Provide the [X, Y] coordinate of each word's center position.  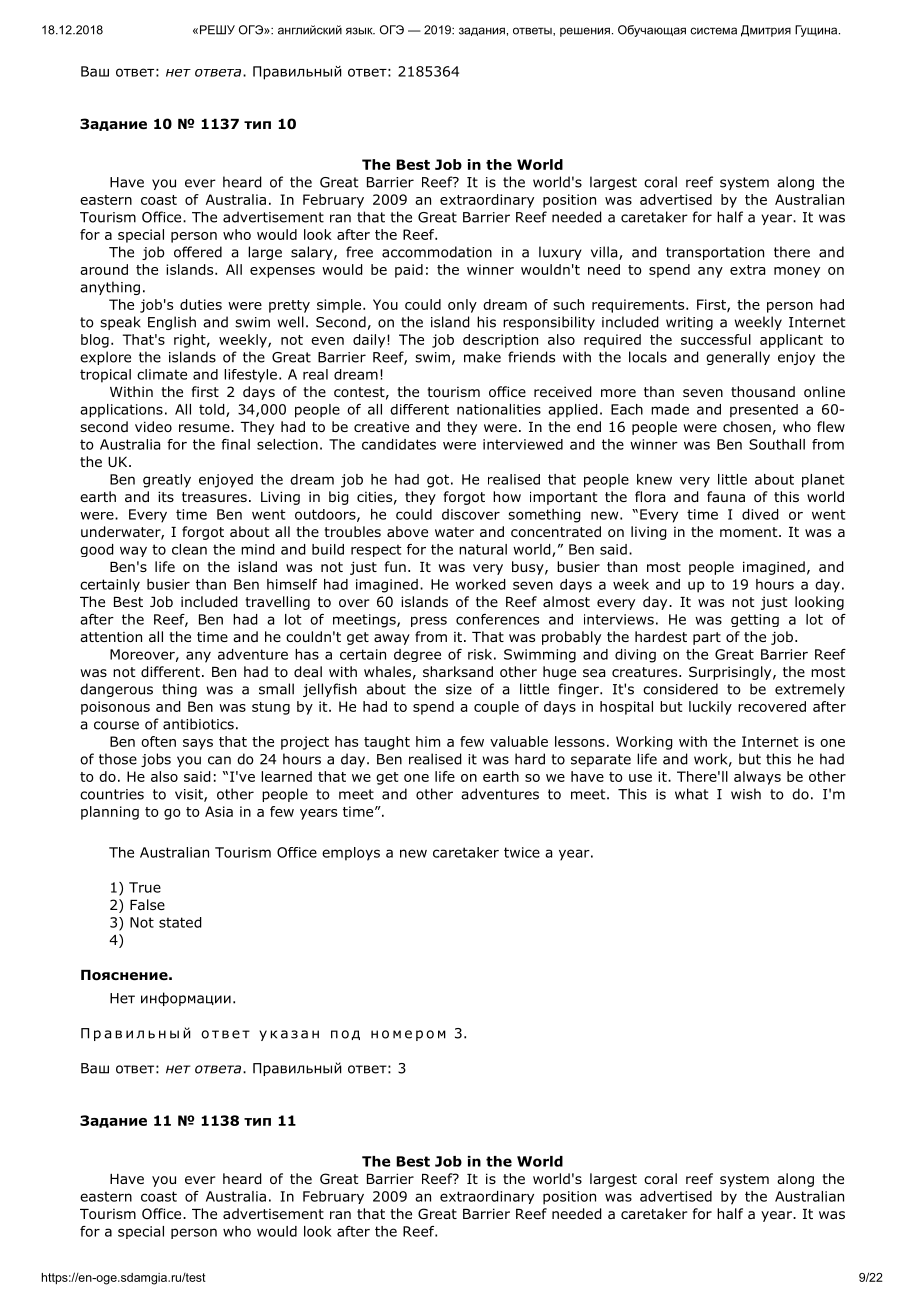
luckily [710, 708]
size [459, 689]
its [166, 496]
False [147, 904]
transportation [715, 253]
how [507, 497]
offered [198, 252]
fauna [726, 496]
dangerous [116, 690]
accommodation [437, 252]
